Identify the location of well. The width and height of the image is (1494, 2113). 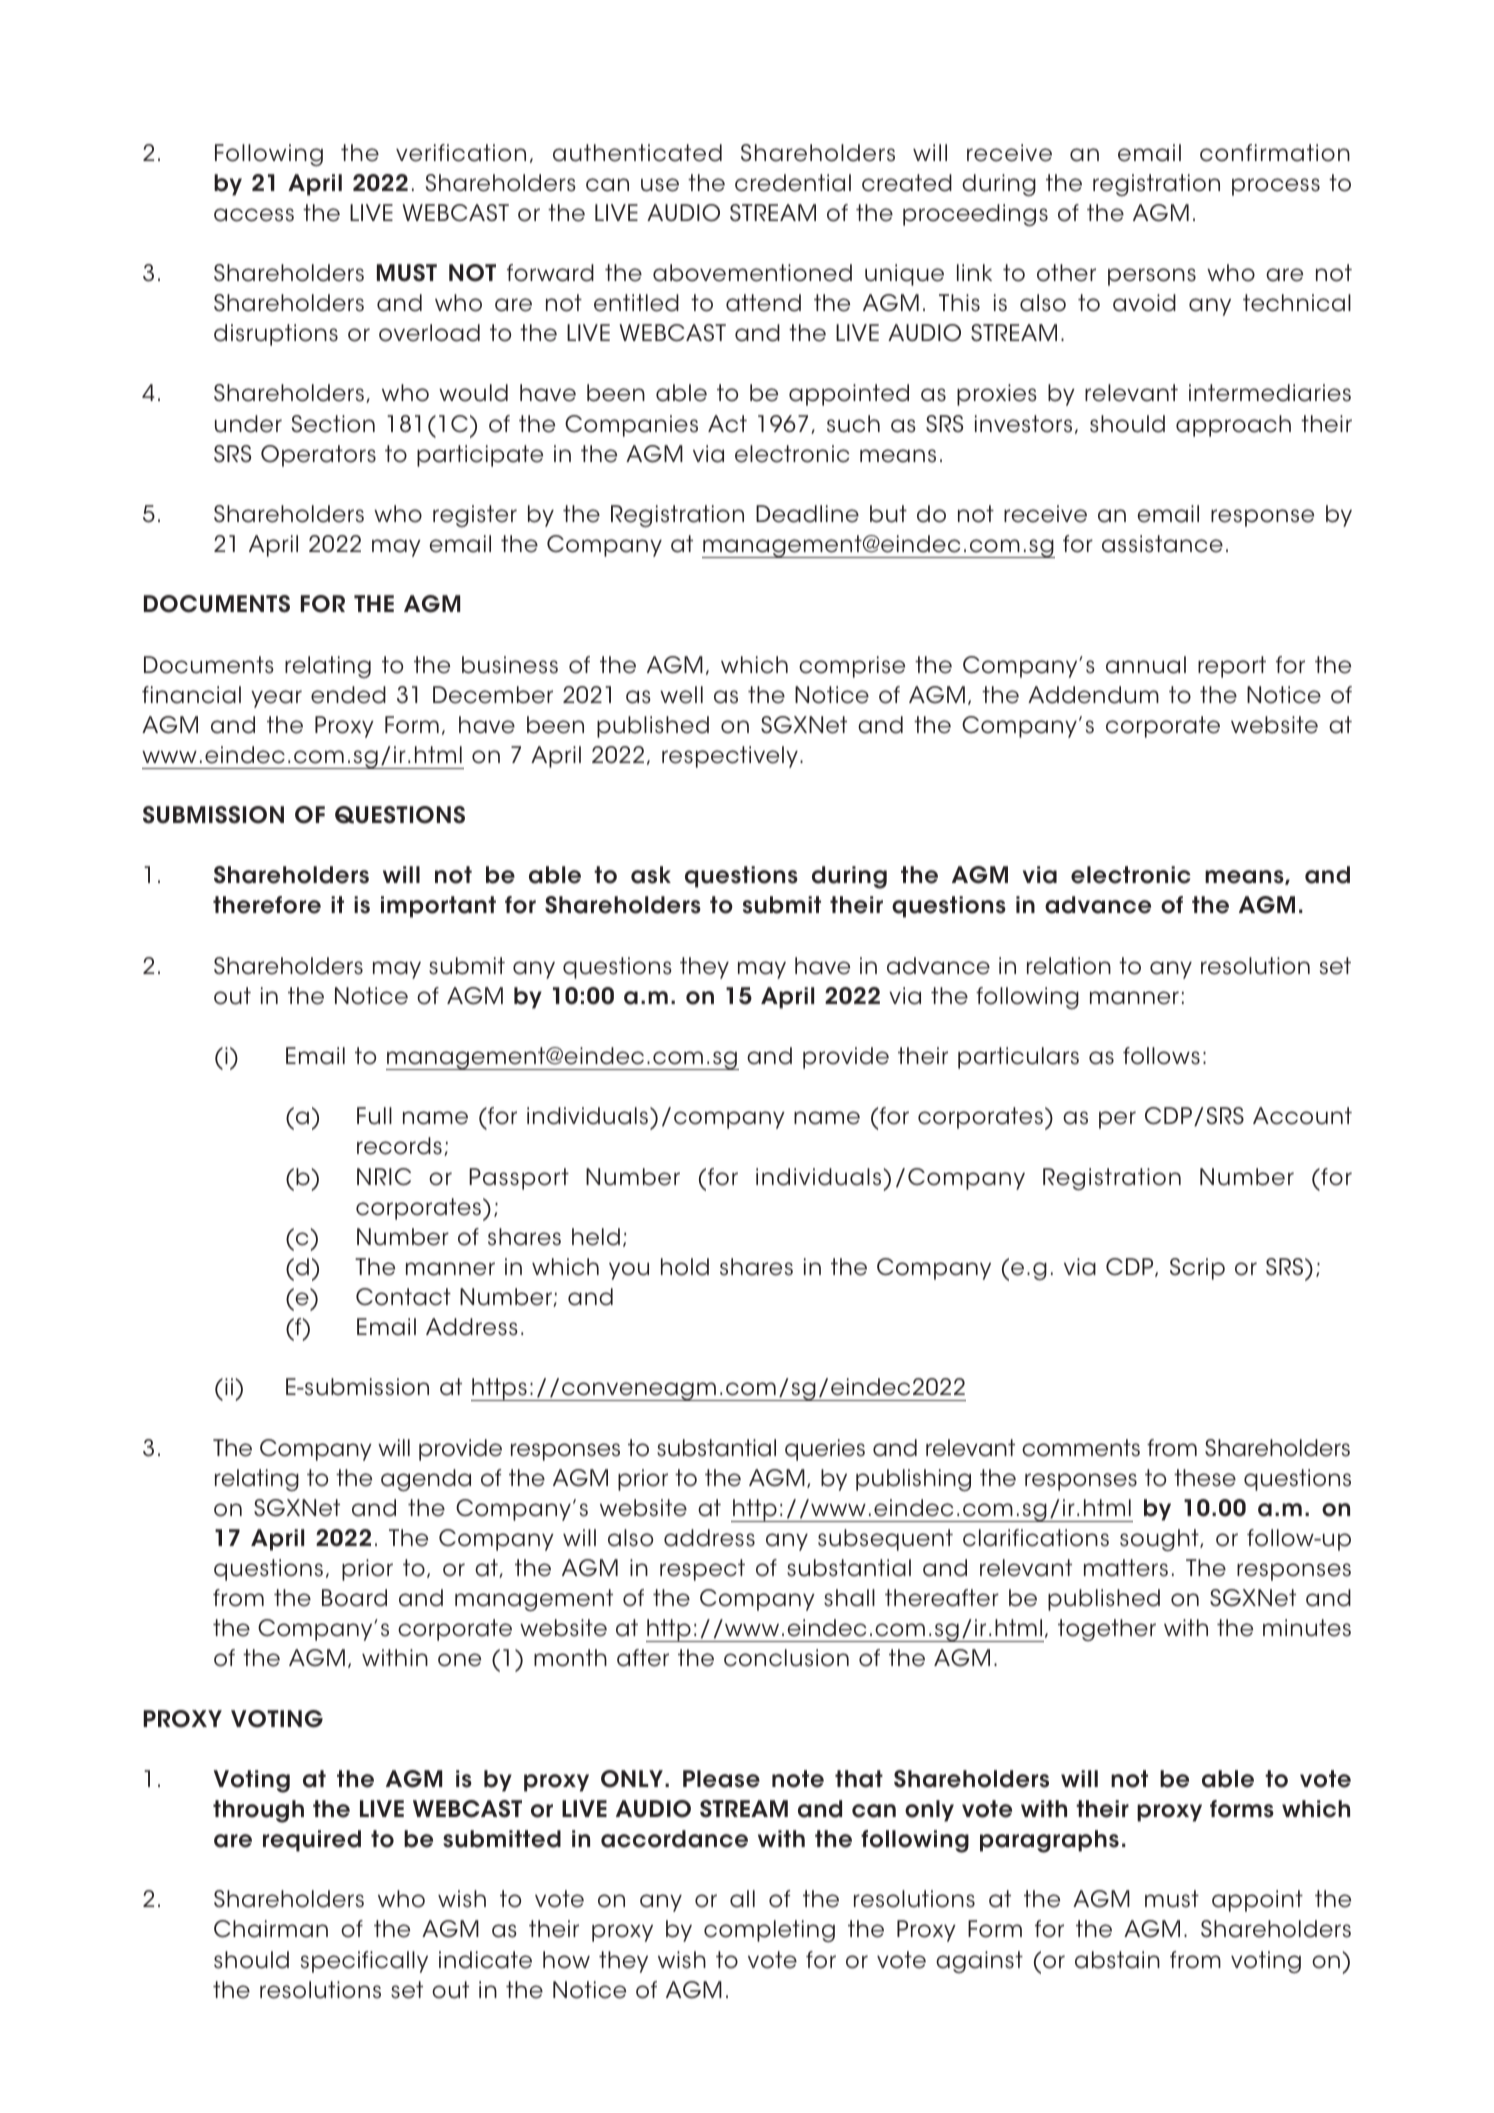
(681, 695).
